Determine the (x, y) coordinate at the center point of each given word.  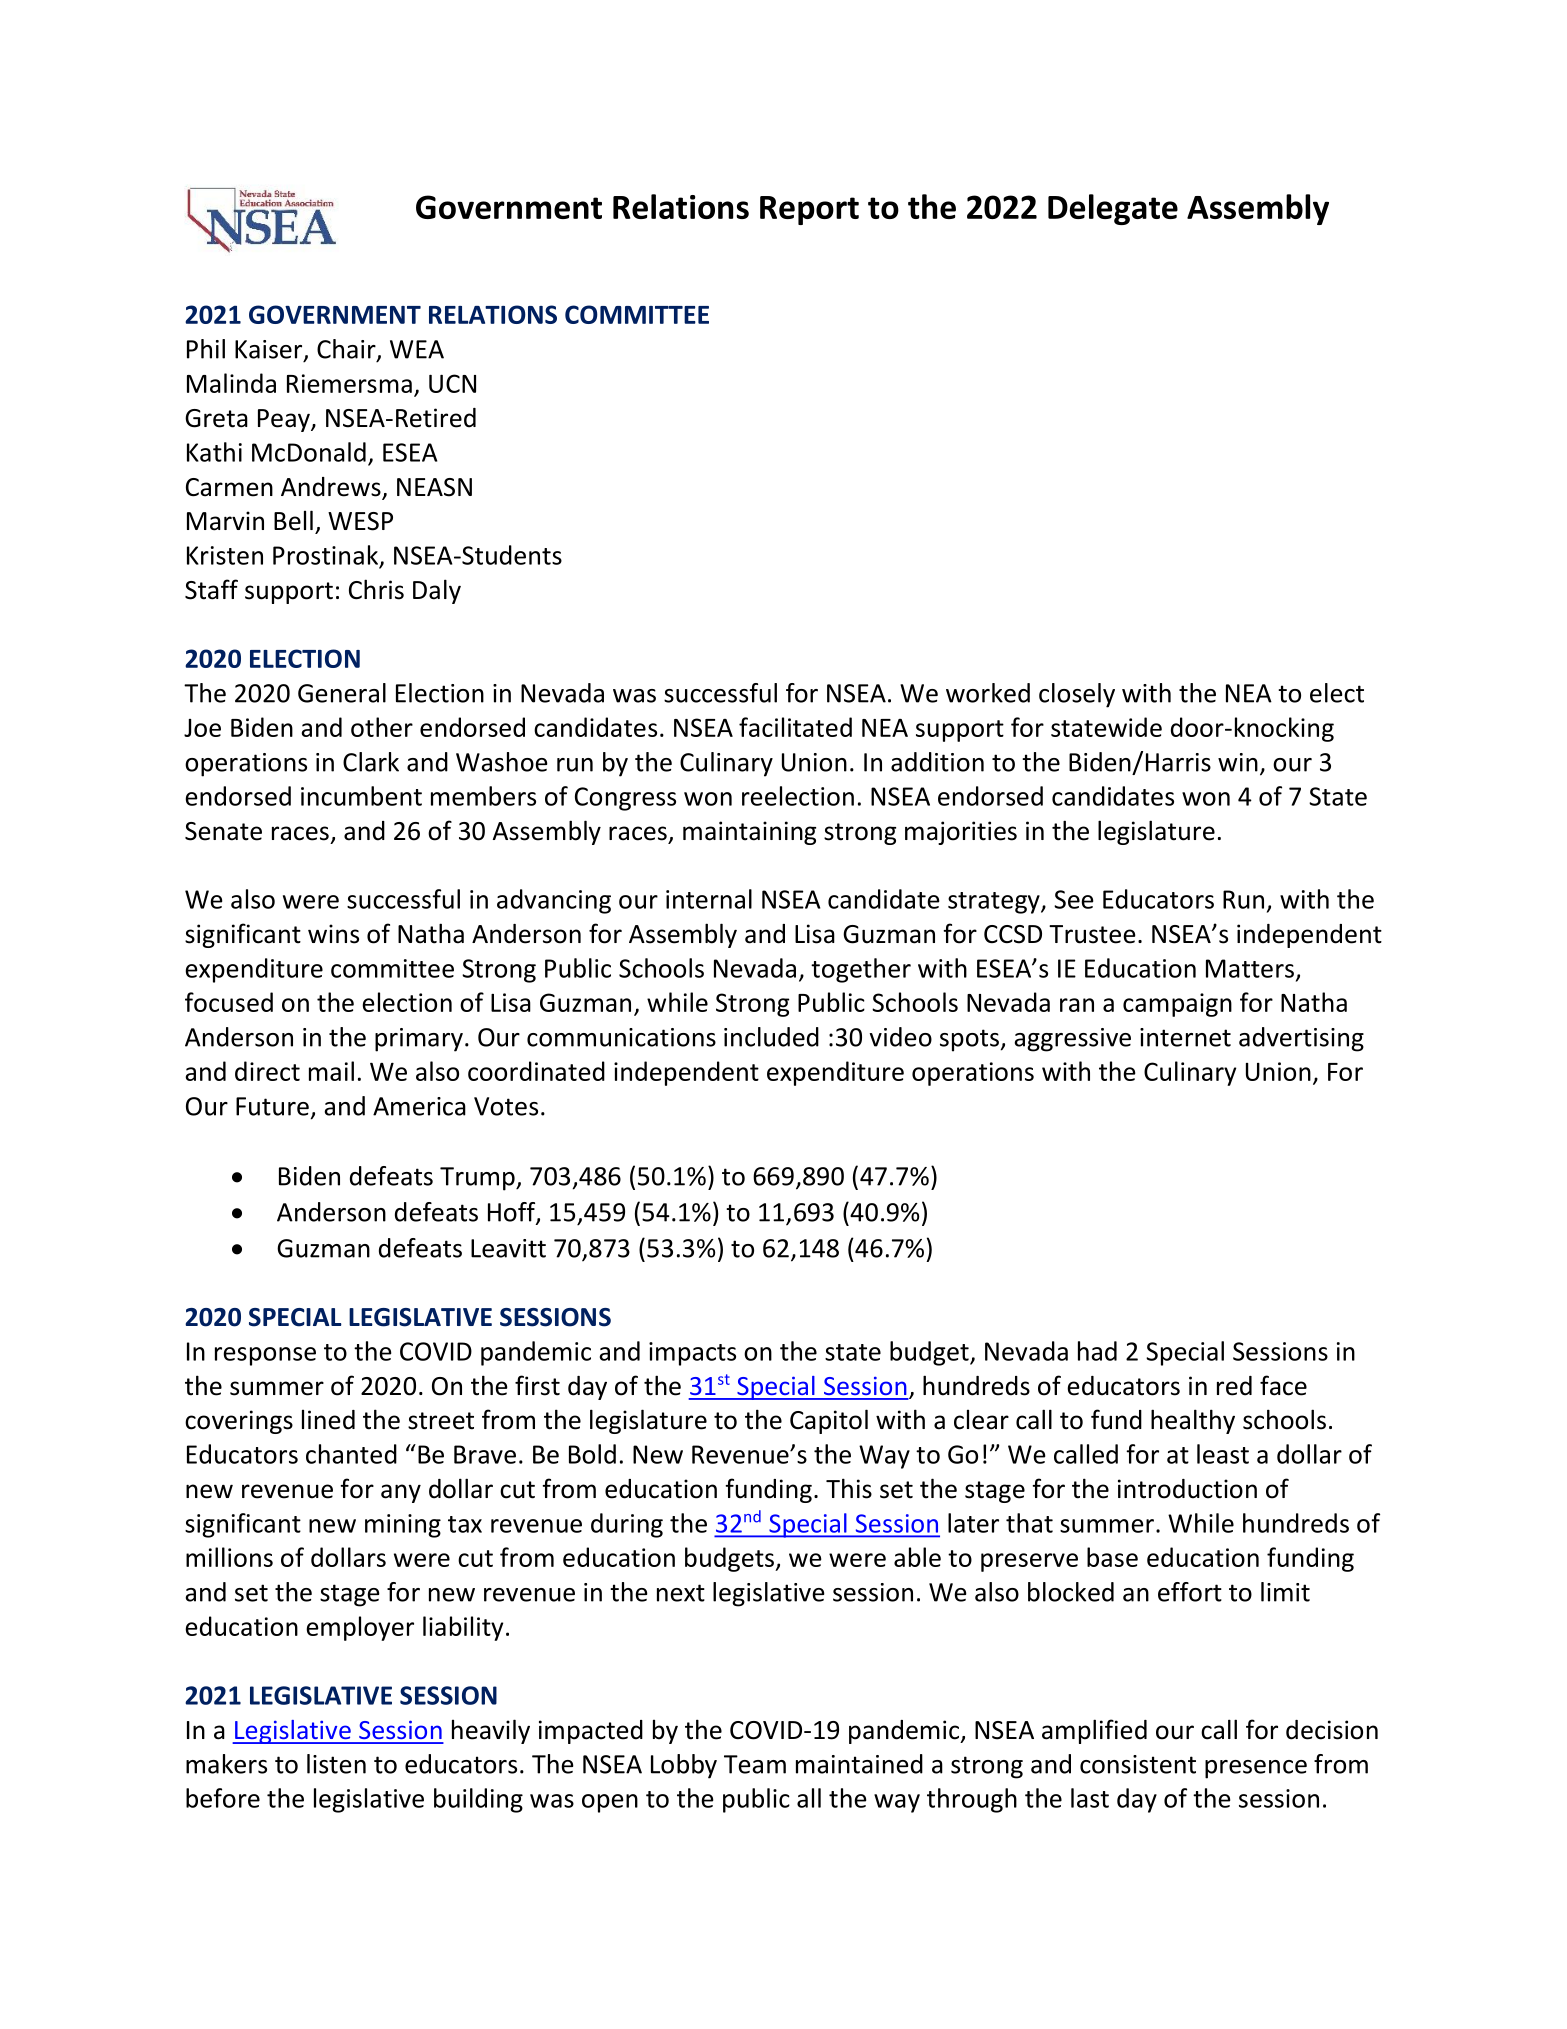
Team (755, 1764)
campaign (1177, 1005)
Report (809, 210)
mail (331, 1071)
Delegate (1113, 209)
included (771, 1037)
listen (336, 1764)
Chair (347, 350)
